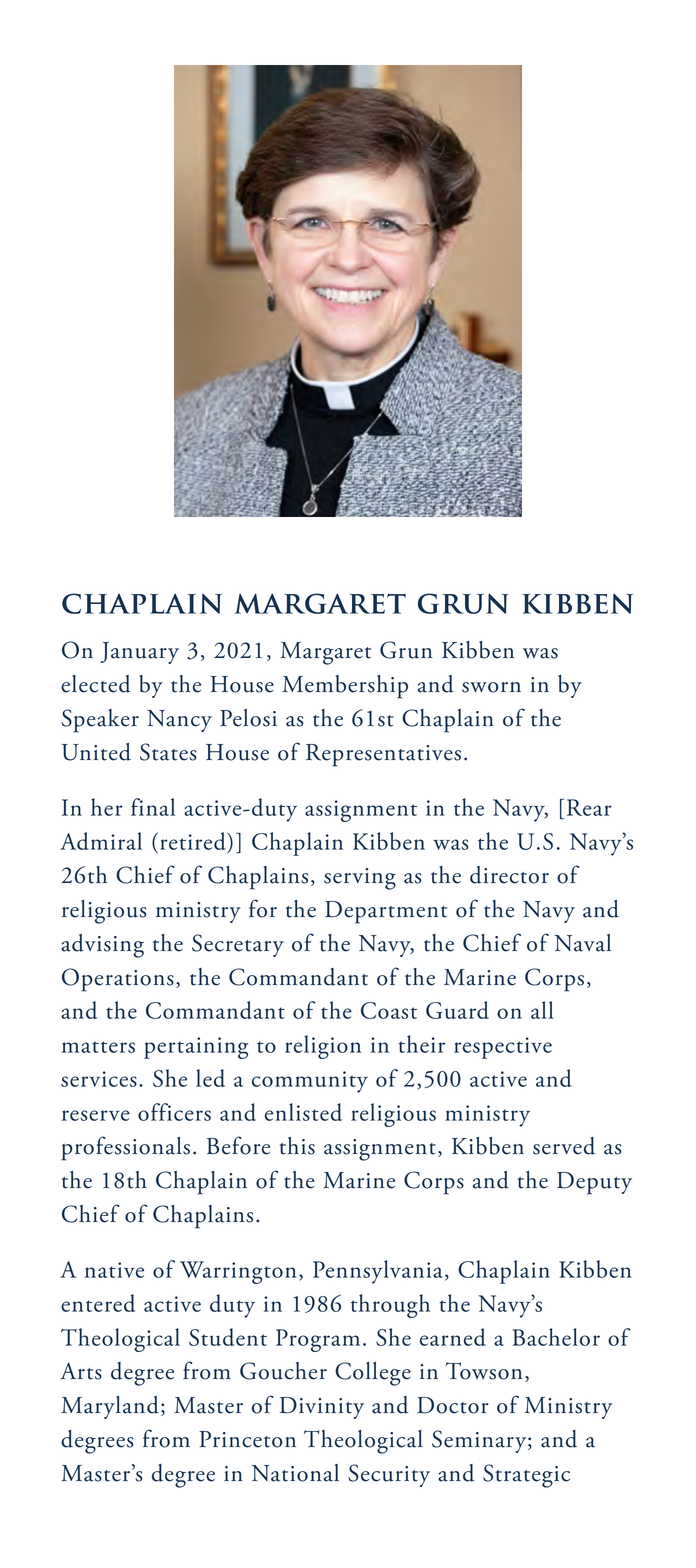 This screenshot has width=696, height=1568. Describe the element at coordinates (295, 1473) in the screenshot. I see `National` at that location.
